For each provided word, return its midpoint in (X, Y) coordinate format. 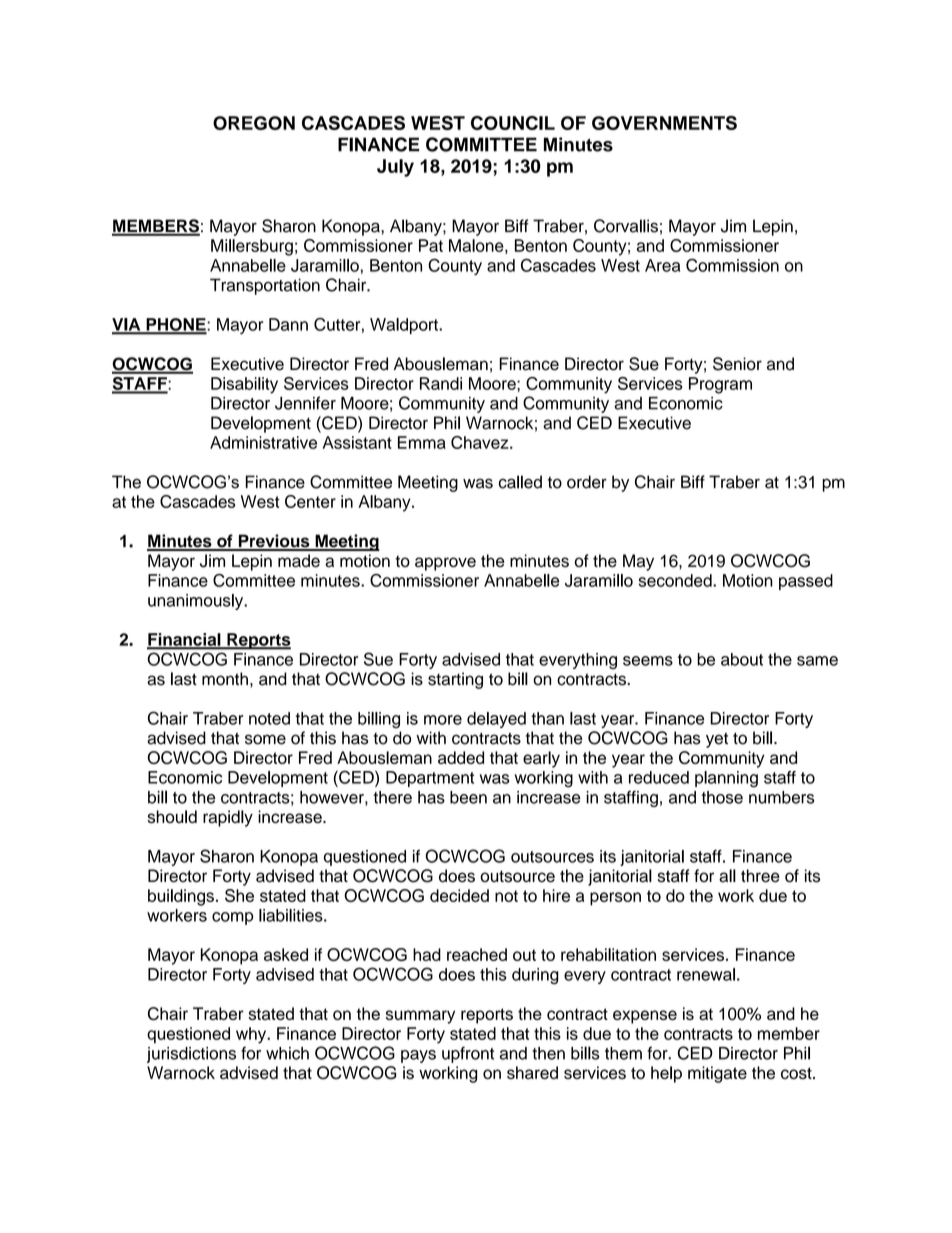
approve (445, 564)
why (252, 1035)
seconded (676, 580)
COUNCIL (513, 123)
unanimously (197, 602)
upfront (468, 1054)
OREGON (254, 123)
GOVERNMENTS (664, 123)
